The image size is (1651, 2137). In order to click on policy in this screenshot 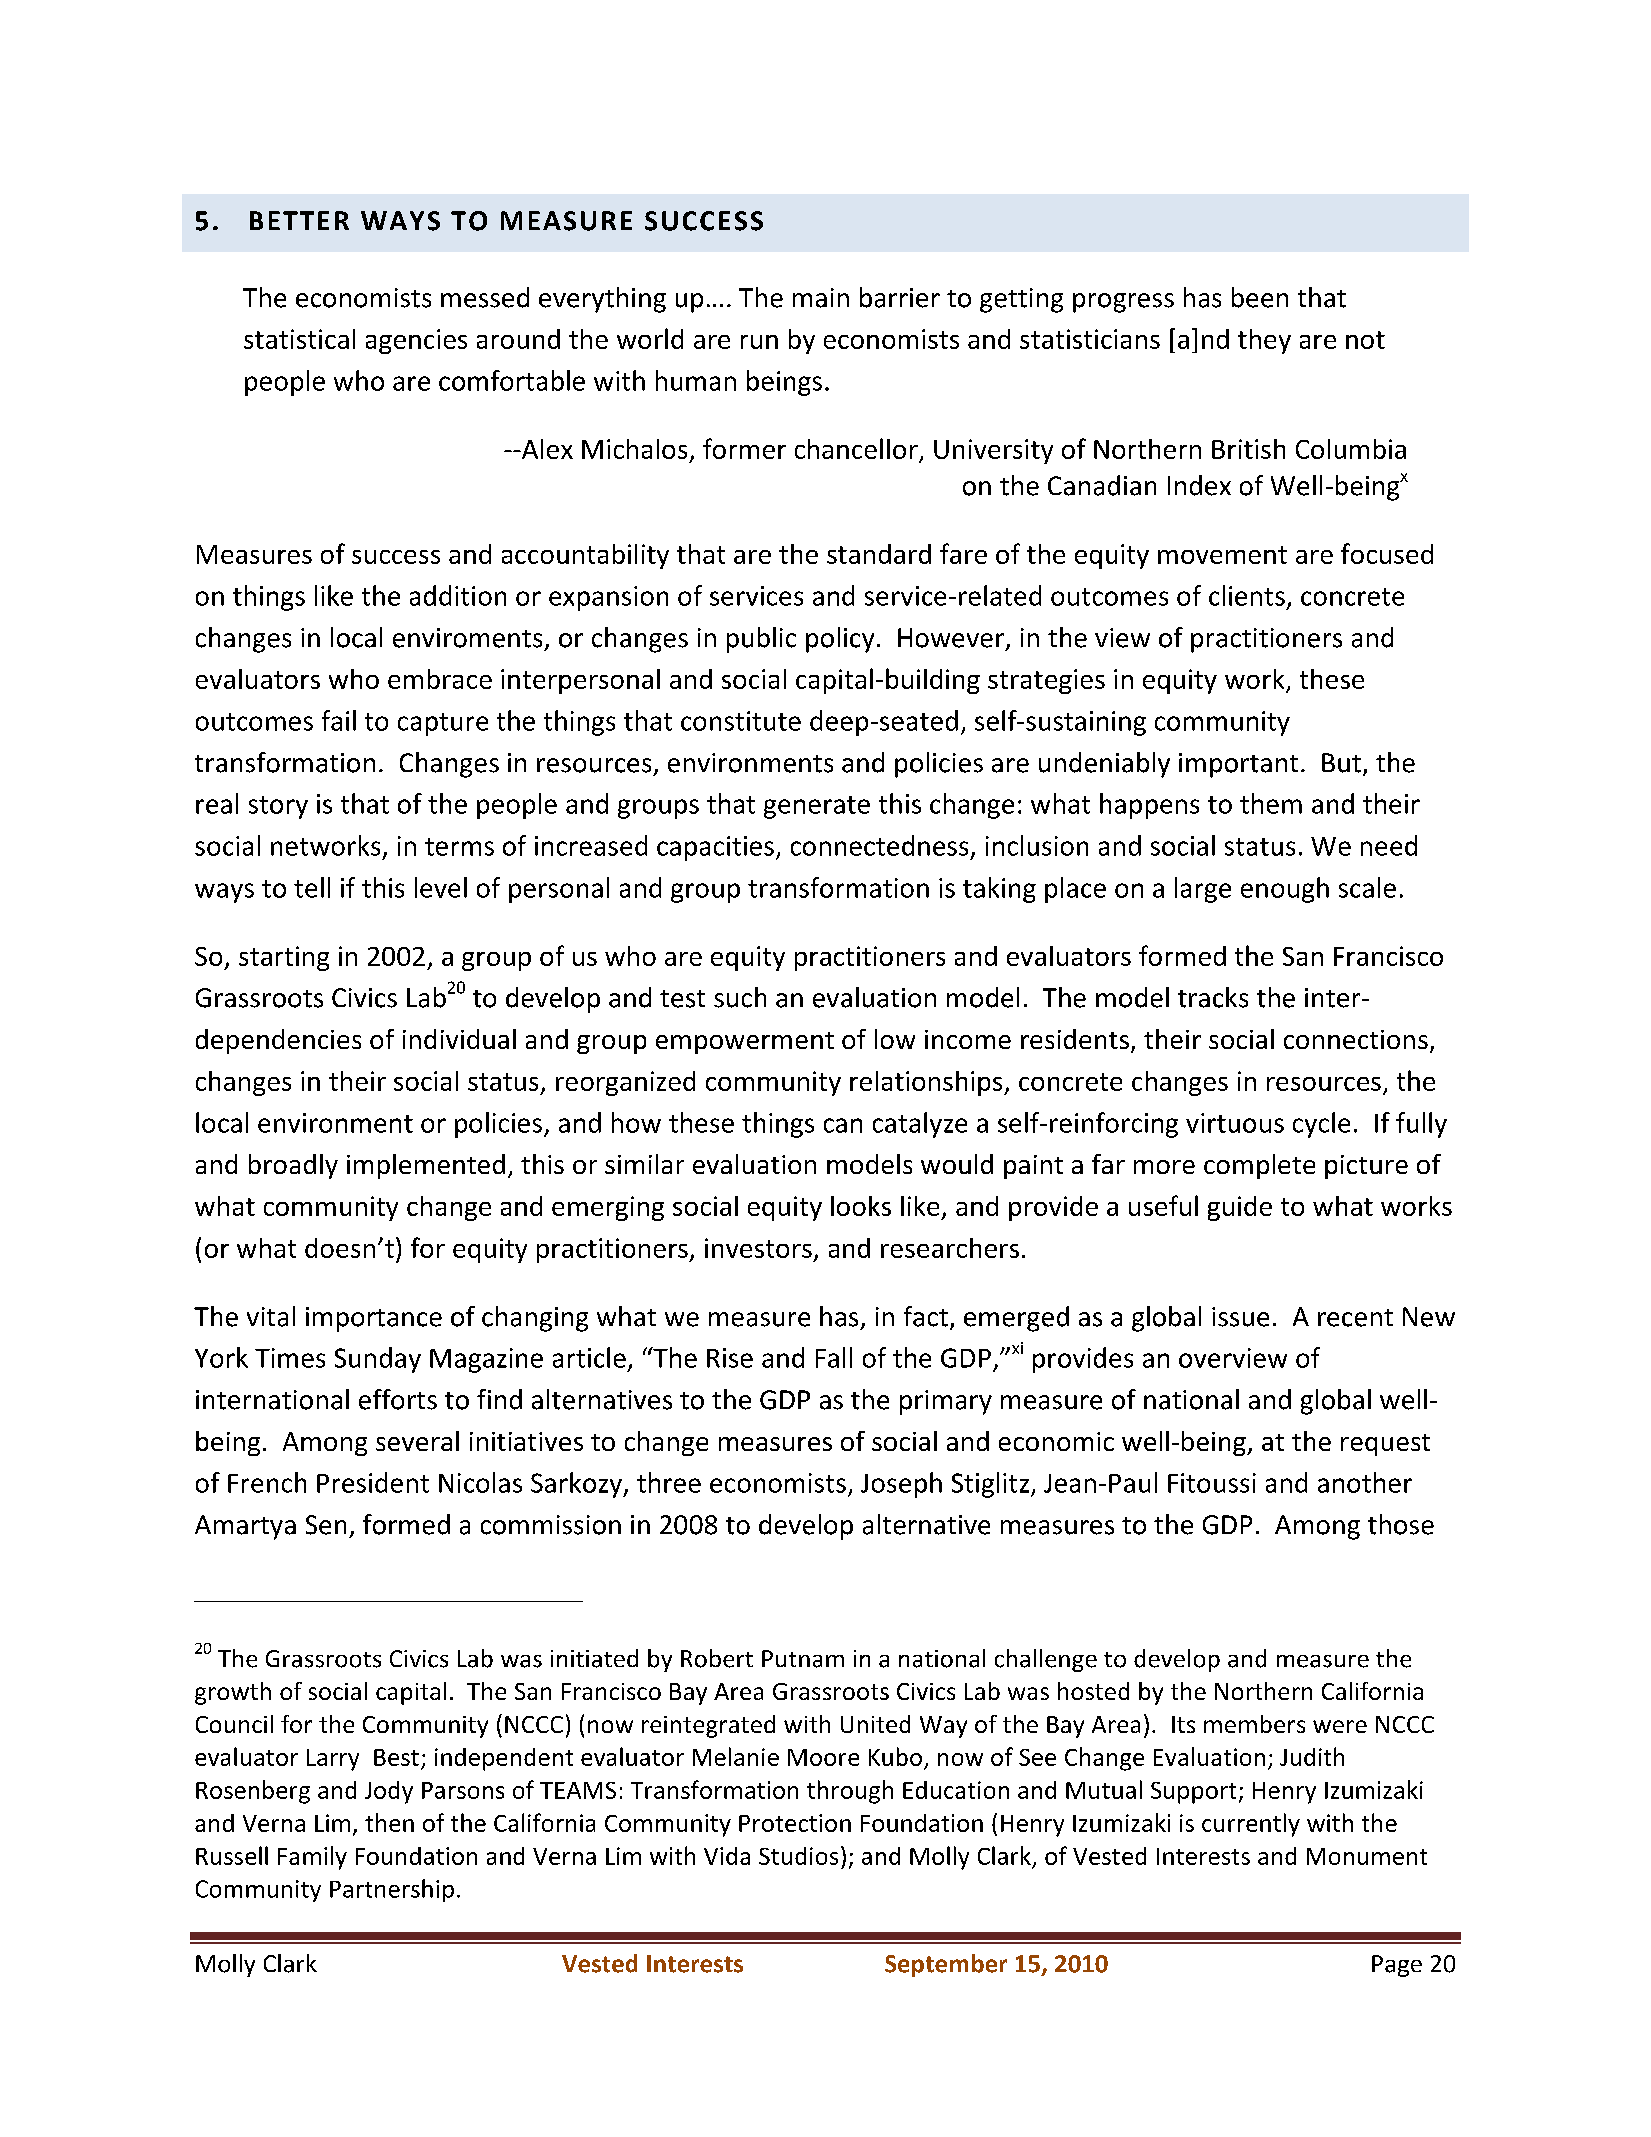, I will do `click(840, 640)`.
